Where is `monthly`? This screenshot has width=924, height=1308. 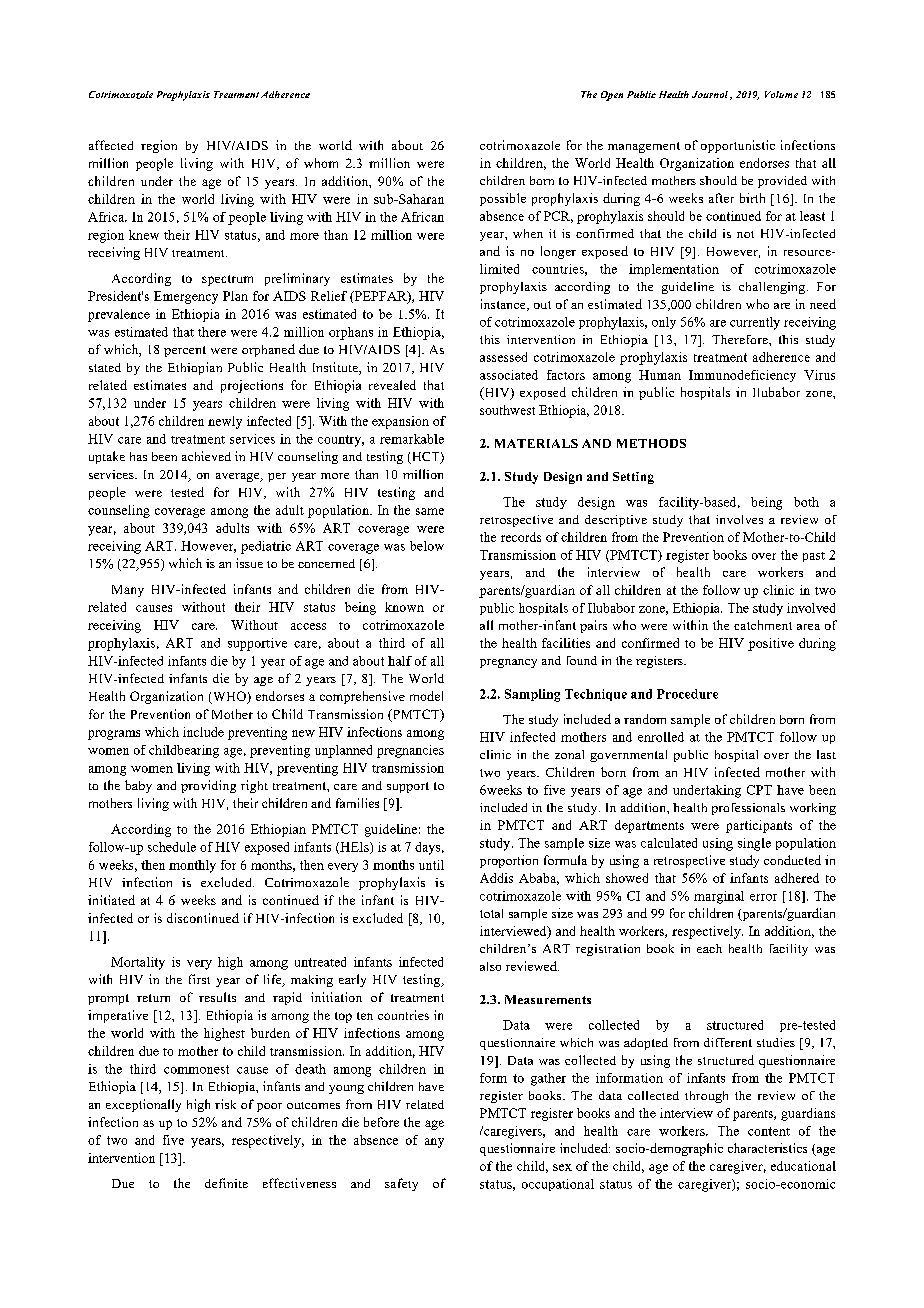 monthly is located at coordinates (192, 866).
